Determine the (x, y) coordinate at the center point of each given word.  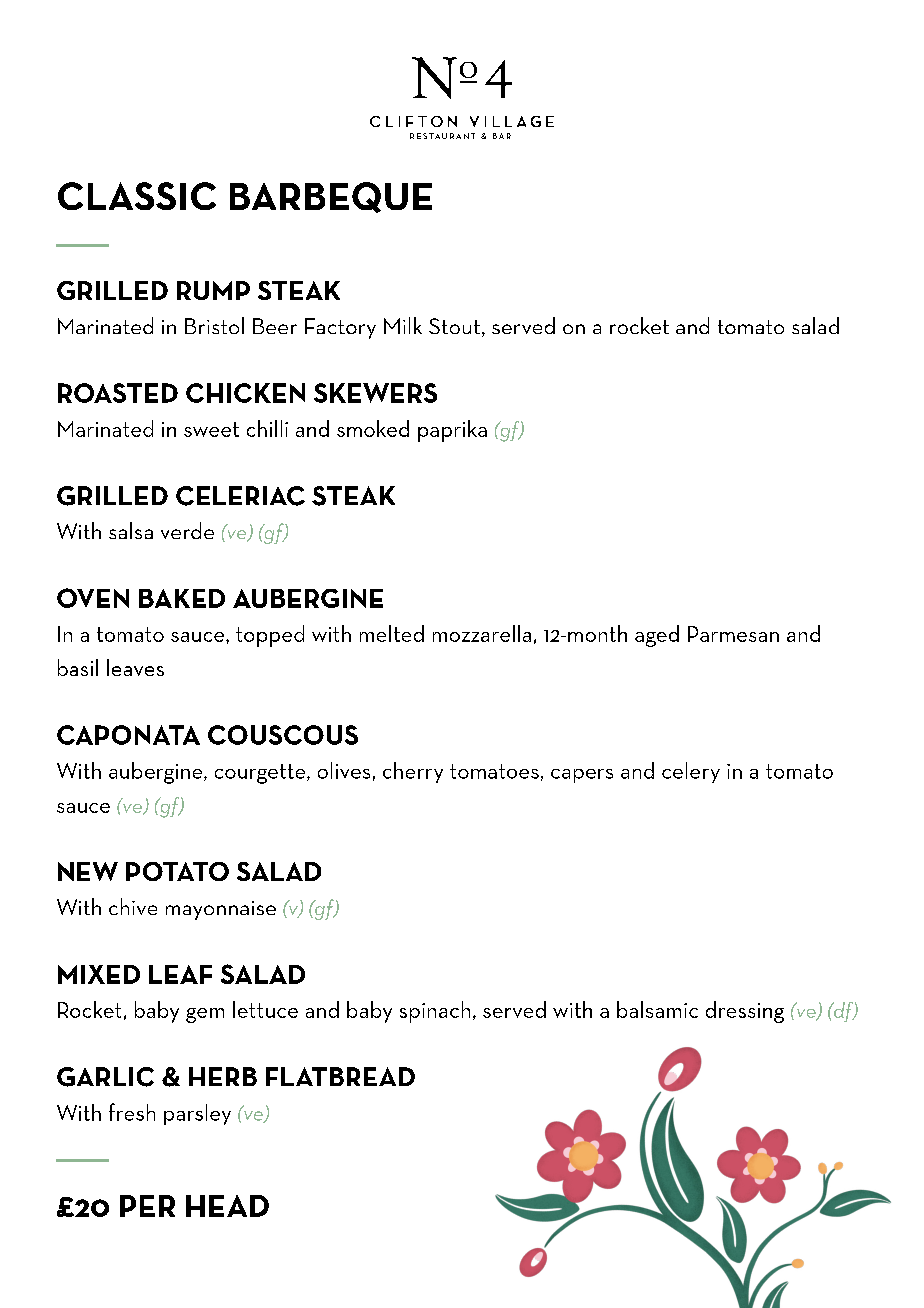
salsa (131, 530)
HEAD (227, 1206)
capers (582, 776)
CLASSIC (137, 196)
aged (657, 636)
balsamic (657, 1009)
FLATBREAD (340, 1076)
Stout (456, 327)
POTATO (177, 871)
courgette (261, 774)
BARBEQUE (331, 197)
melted (392, 633)
